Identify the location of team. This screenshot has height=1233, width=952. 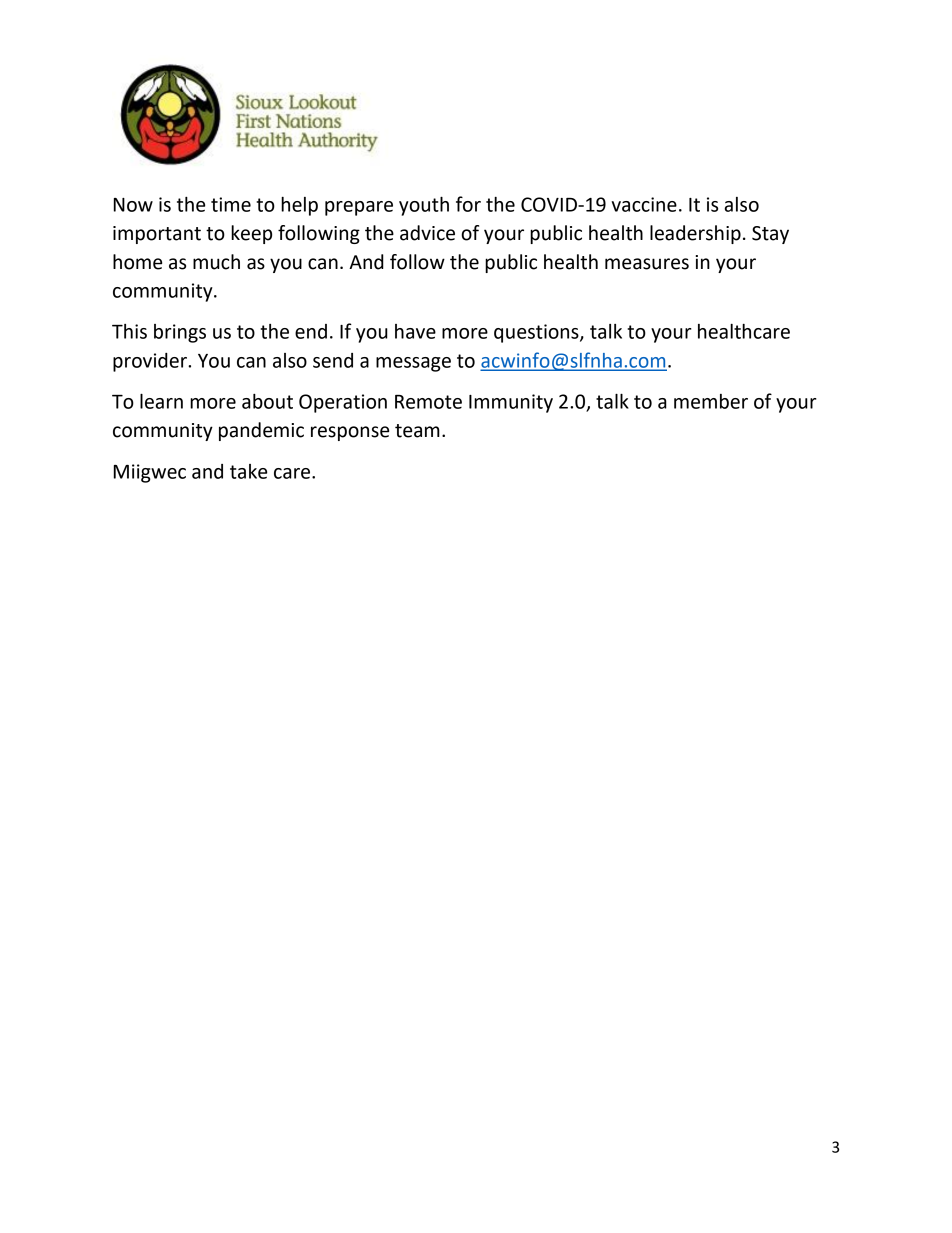
(417, 431).
